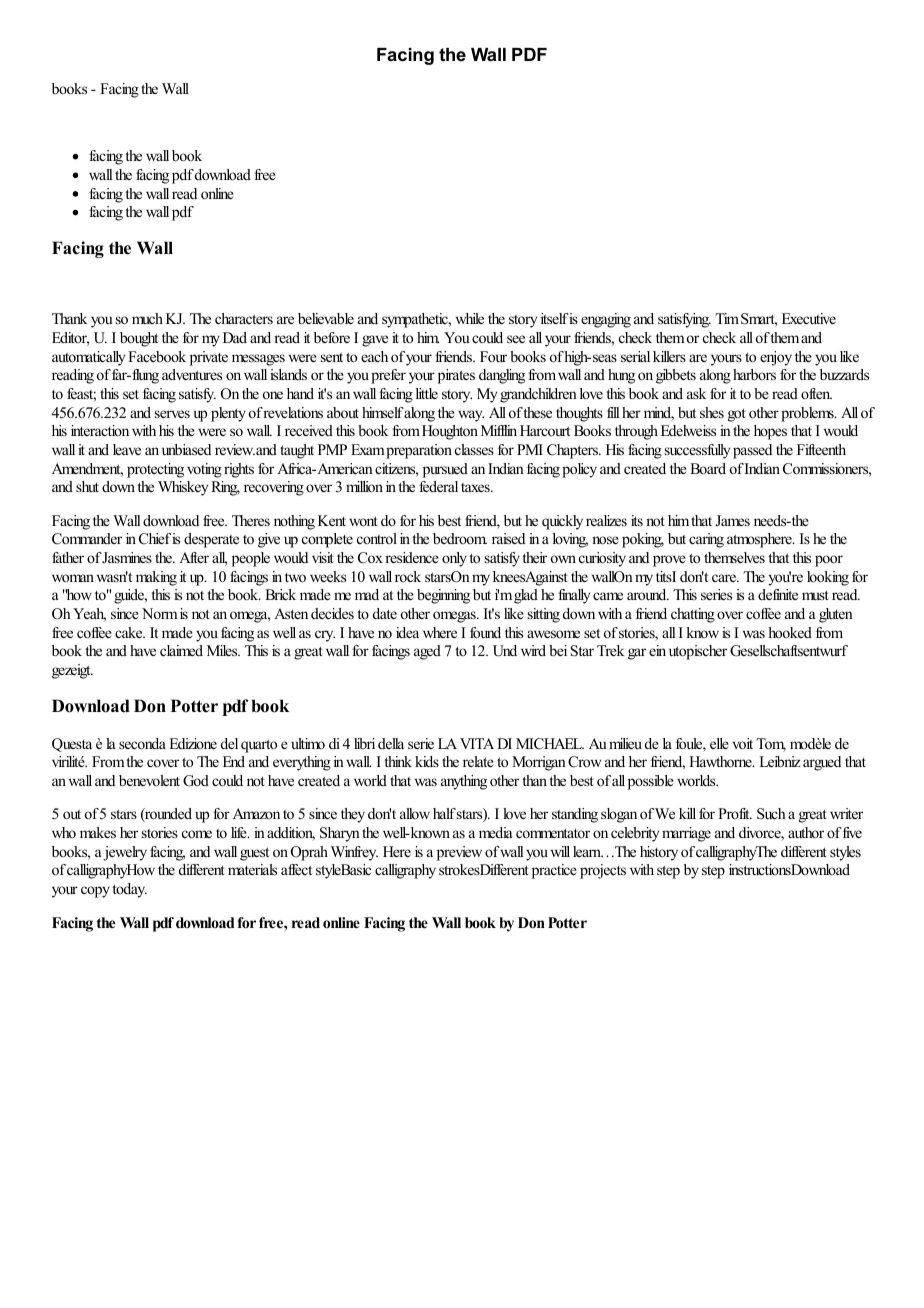  Describe the element at coordinates (259, 746) in the page. I see `quarto` at that location.
